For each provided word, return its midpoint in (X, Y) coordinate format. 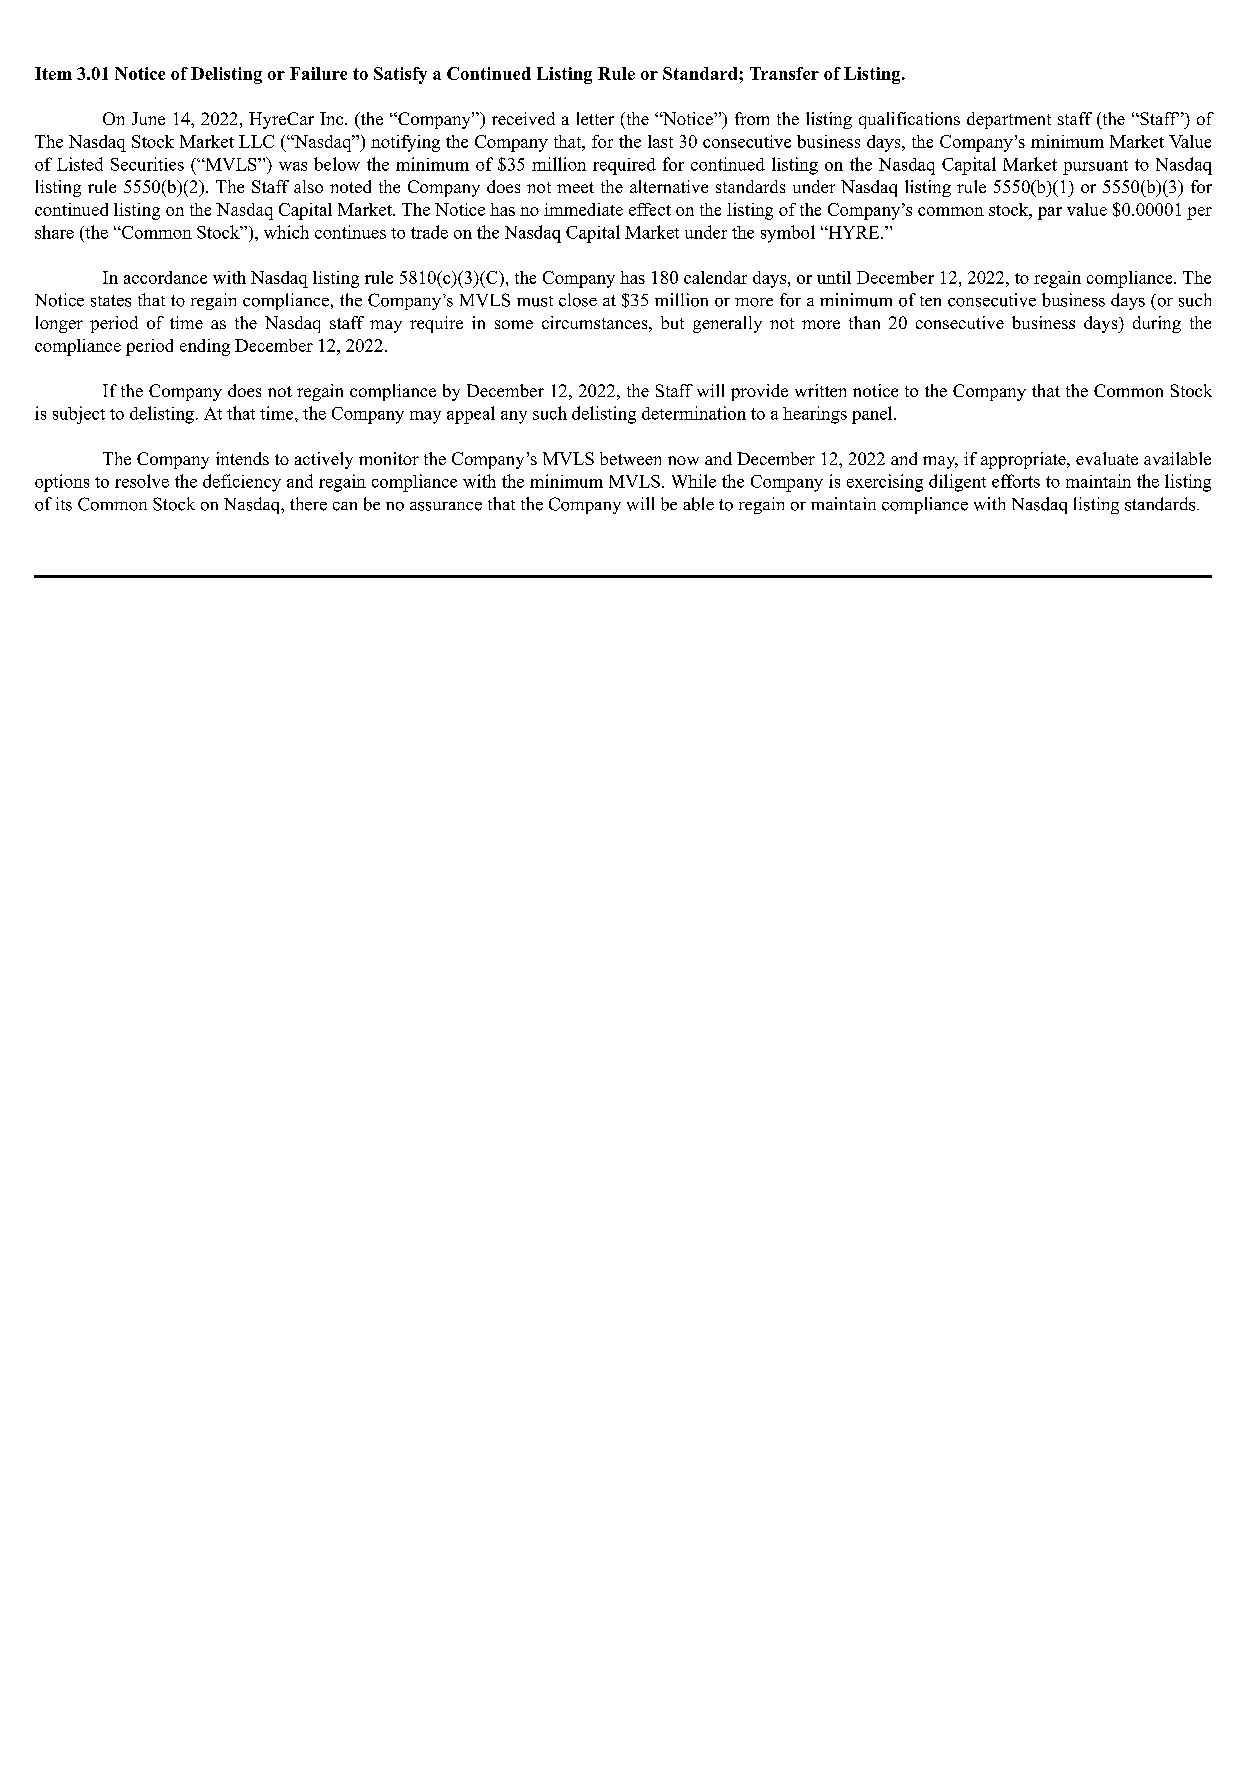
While (694, 481)
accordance (165, 277)
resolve (142, 481)
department (1009, 120)
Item (53, 73)
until (834, 277)
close (578, 300)
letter (595, 118)
